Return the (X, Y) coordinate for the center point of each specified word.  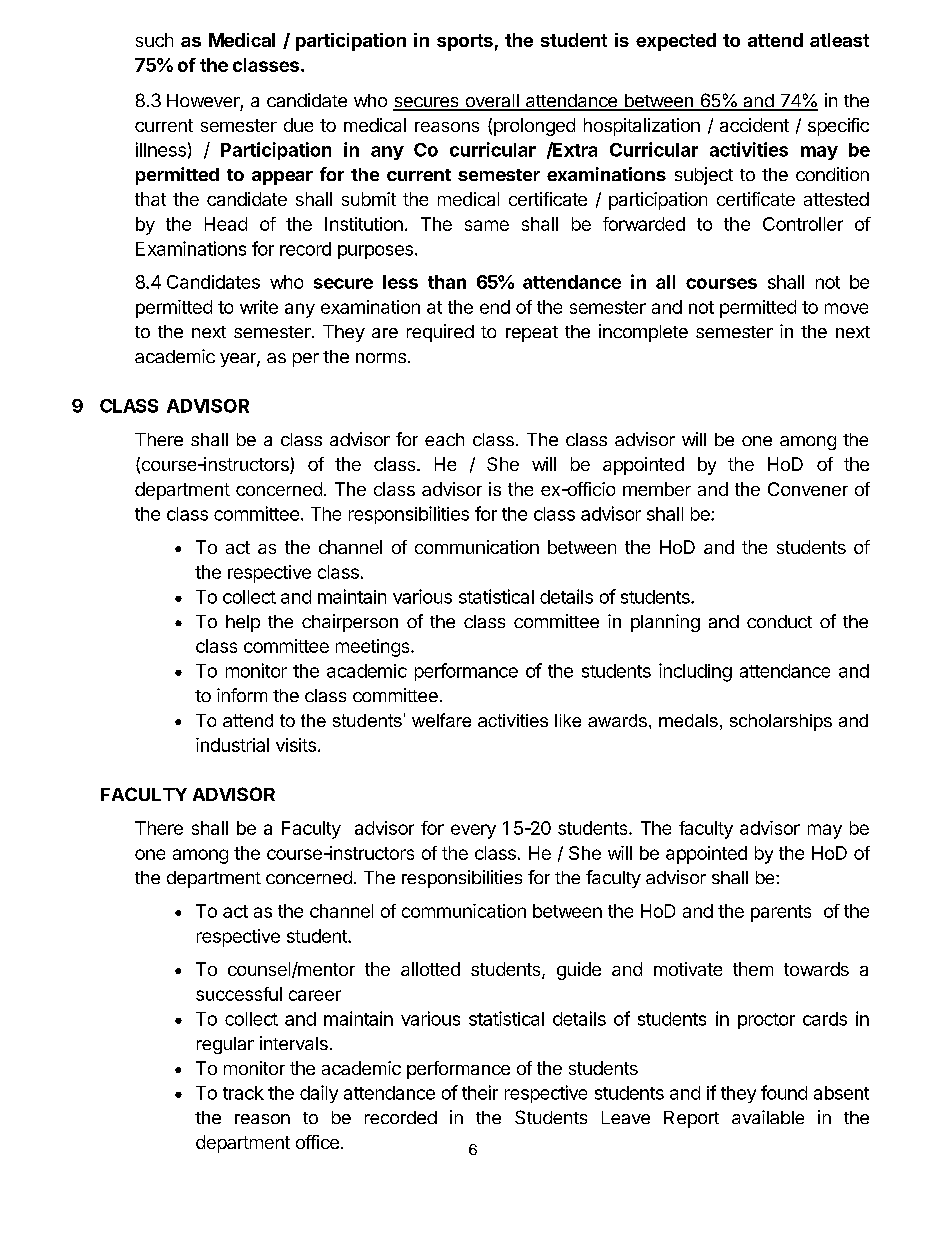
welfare (441, 720)
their (480, 1092)
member (657, 489)
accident (754, 125)
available (768, 1117)
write (259, 307)
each (444, 439)
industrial (232, 745)
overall (492, 102)
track (243, 1093)
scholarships (781, 722)
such (154, 40)
